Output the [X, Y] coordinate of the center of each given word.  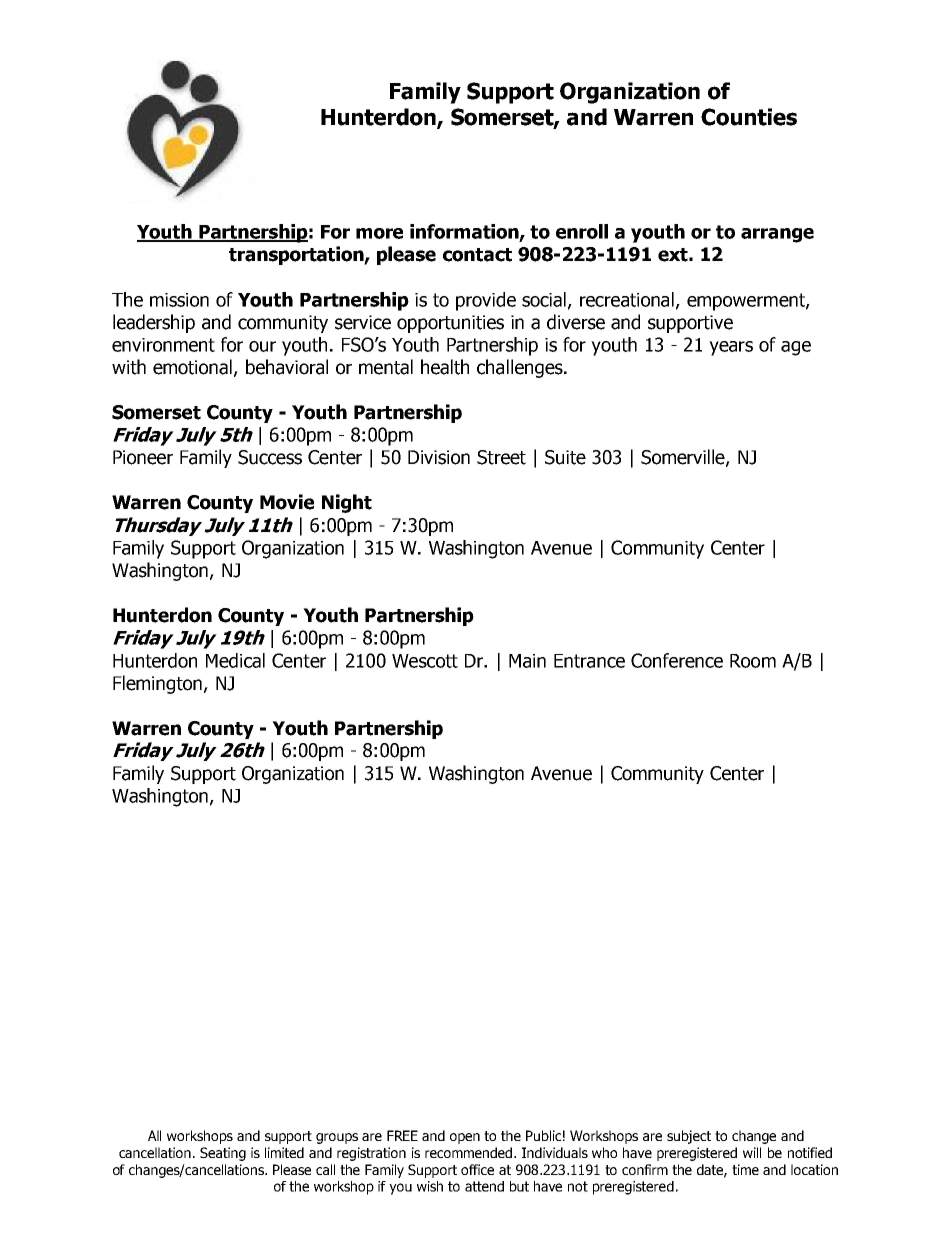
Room [753, 661]
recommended [468, 1152]
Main [527, 661]
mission [179, 300]
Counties [749, 117]
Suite [565, 457]
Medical [235, 660]
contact [477, 255]
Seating [223, 1154]
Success [270, 457]
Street [501, 457]
